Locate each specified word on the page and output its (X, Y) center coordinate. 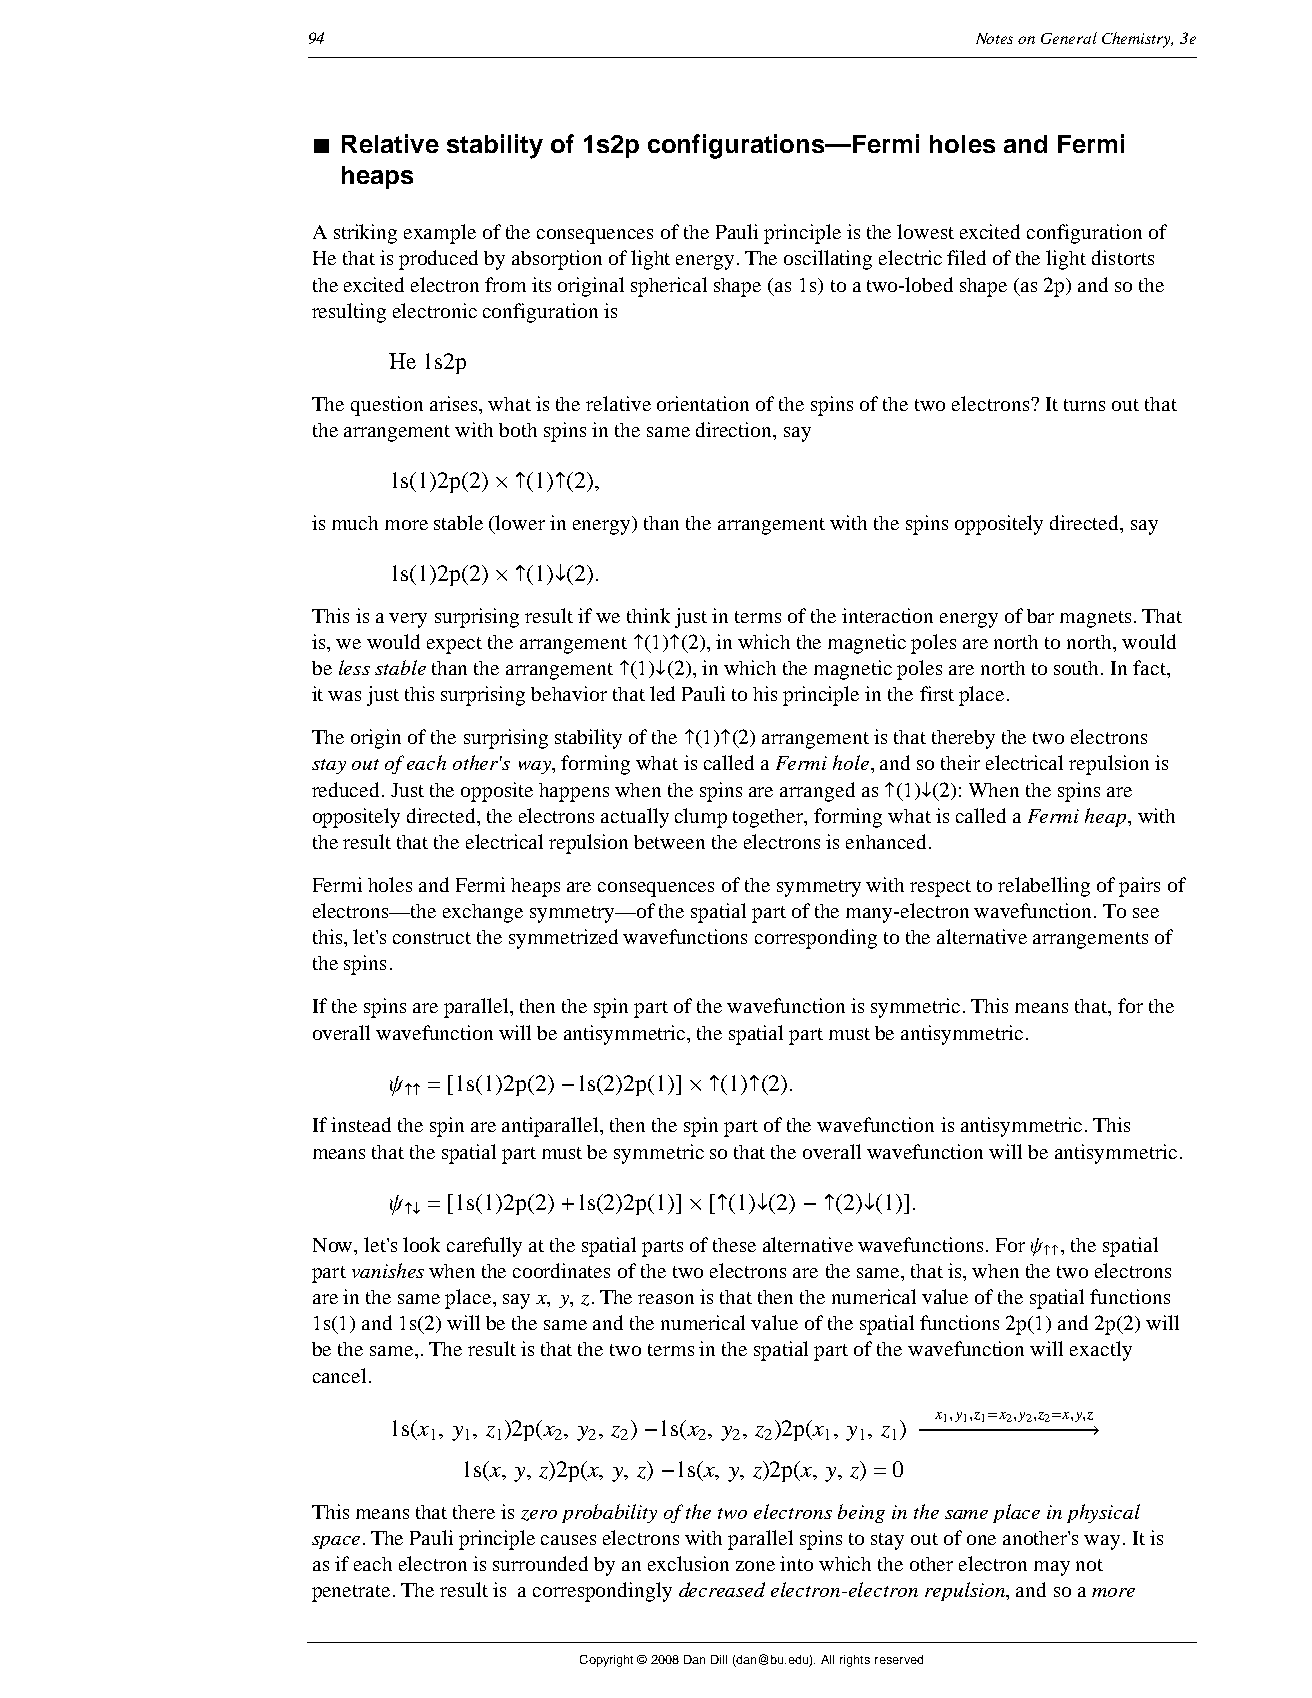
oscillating (828, 260)
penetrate (351, 1593)
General (1069, 38)
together (769, 818)
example (440, 234)
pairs (1139, 887)
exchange (483, 913)
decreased (722, 1589)
